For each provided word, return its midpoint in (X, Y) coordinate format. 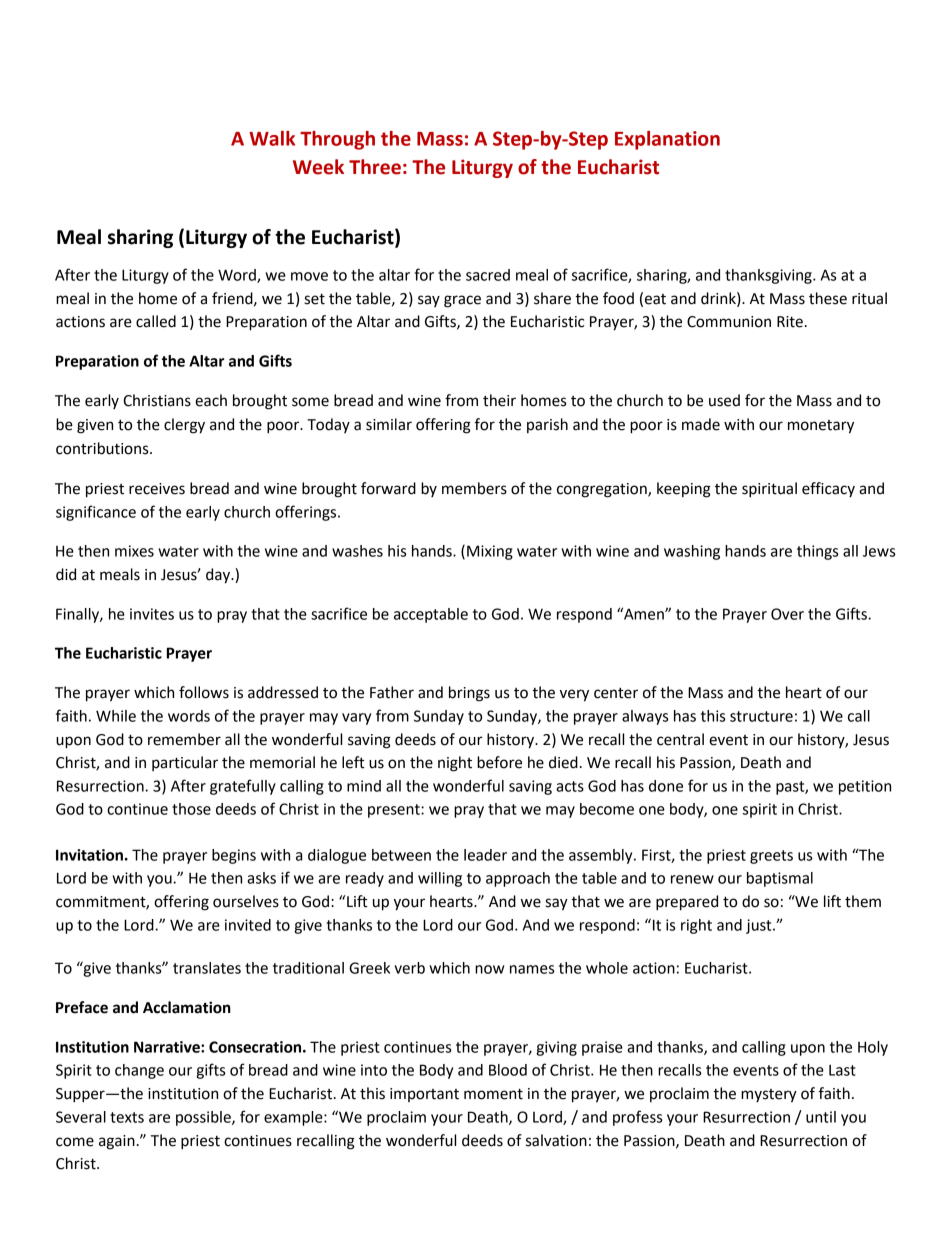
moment (493, 1094)
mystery (769, 1096)
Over (787, 614)
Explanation (667, 140)
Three (375, 167)
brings (469, 694)
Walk (272, 138)
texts (127, 1117)
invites (152, 614)
